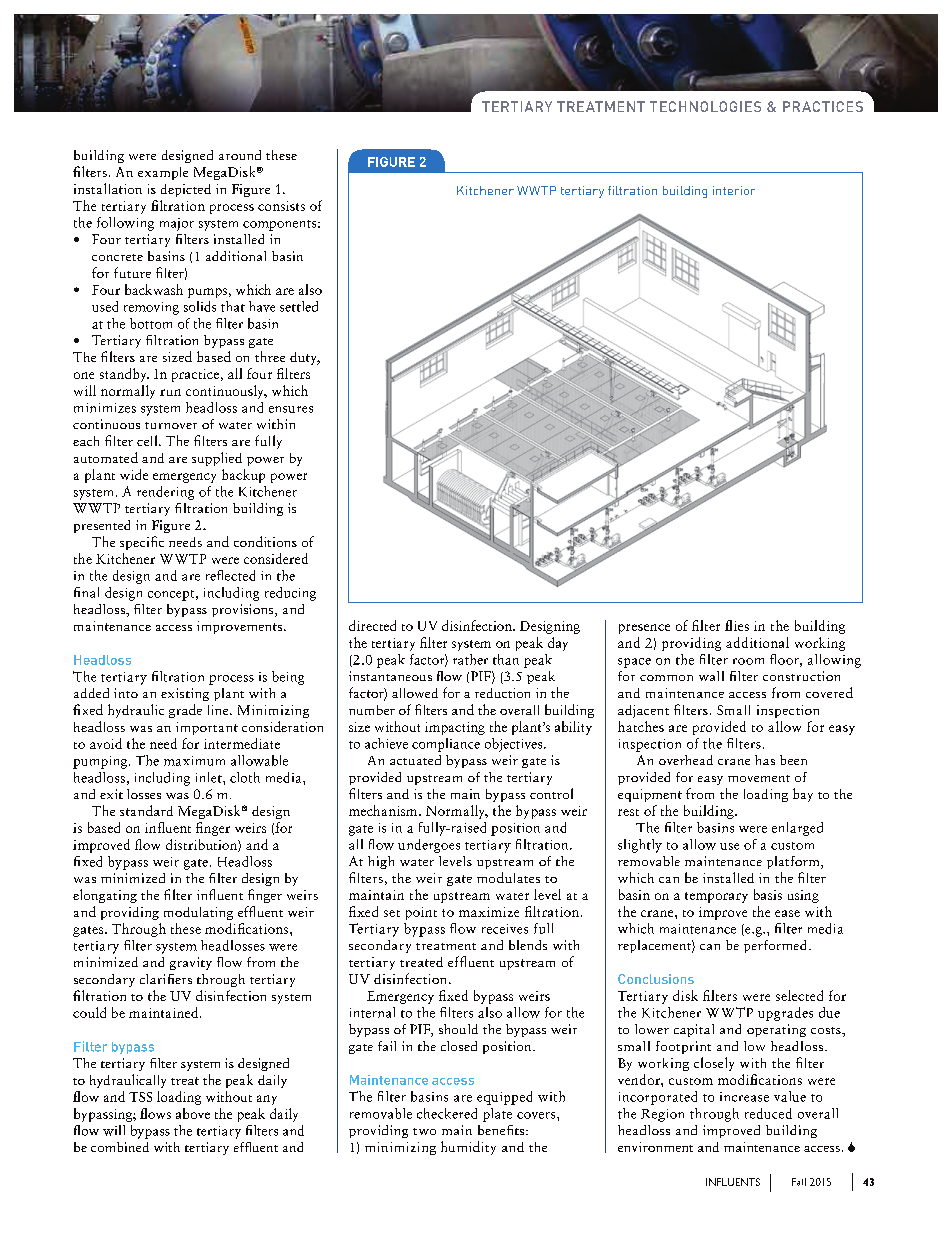 This document has height=1233, width=952. Describe the element at coordinates (716, 897) in the document. I see `temporary` at that location.
